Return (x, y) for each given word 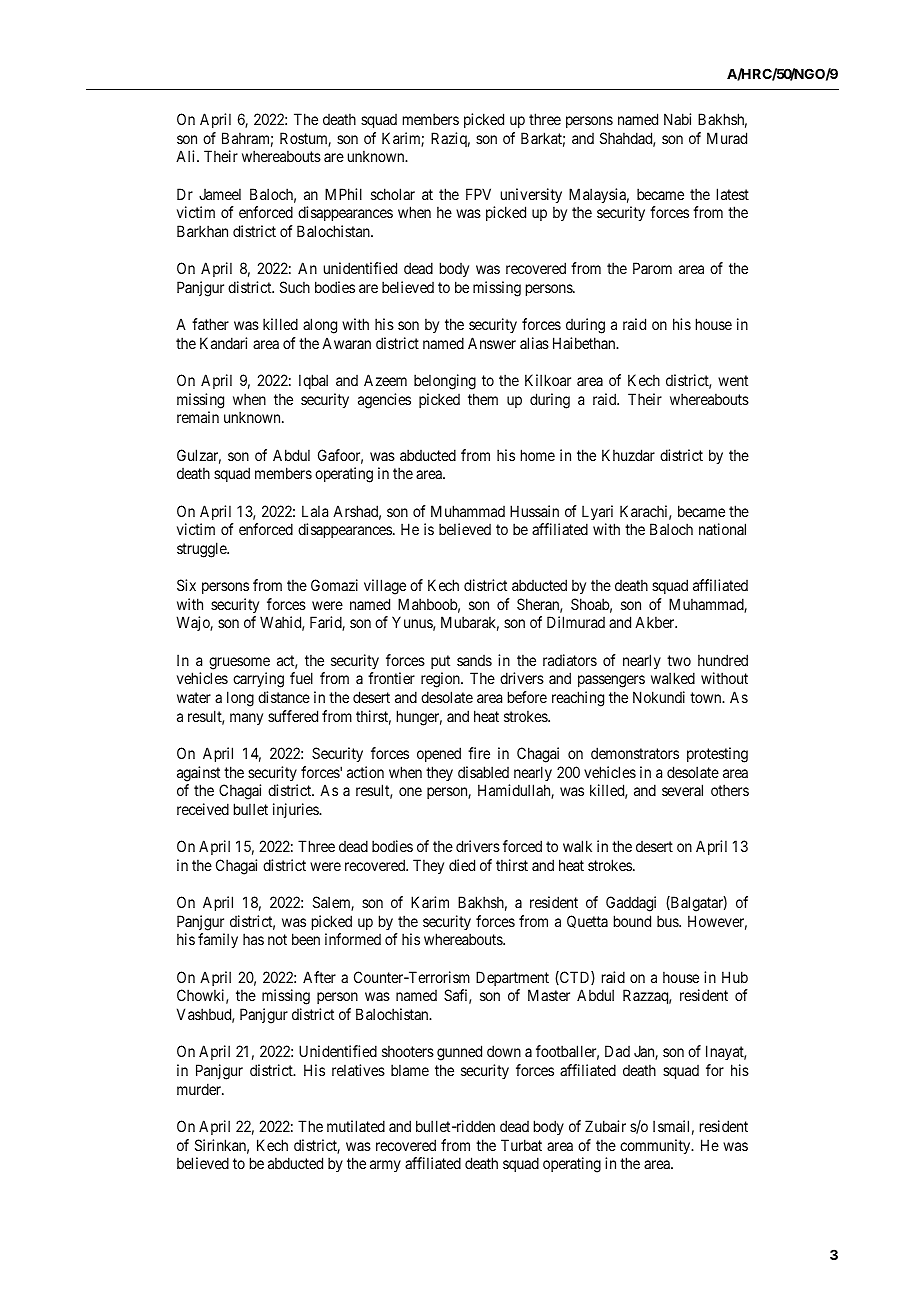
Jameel (220, 194)
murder (200, 1089)
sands (474, 660)
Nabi (677, 119)
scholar (393, 194)
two (679, 660)
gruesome (239, 663)
